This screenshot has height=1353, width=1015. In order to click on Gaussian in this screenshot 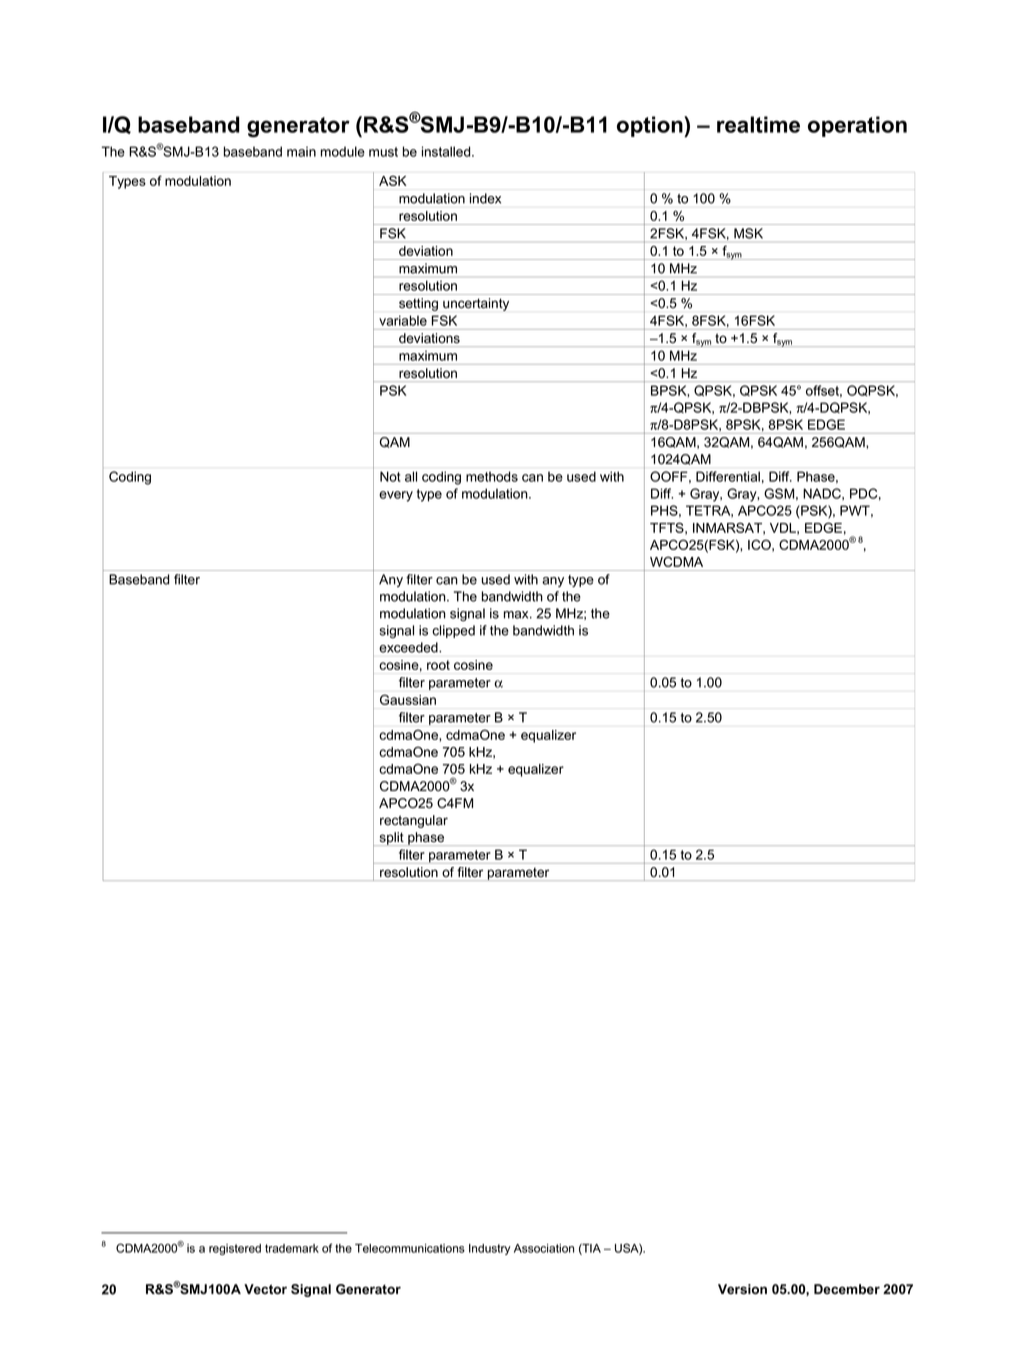, I will do `click(408, 700)`.
